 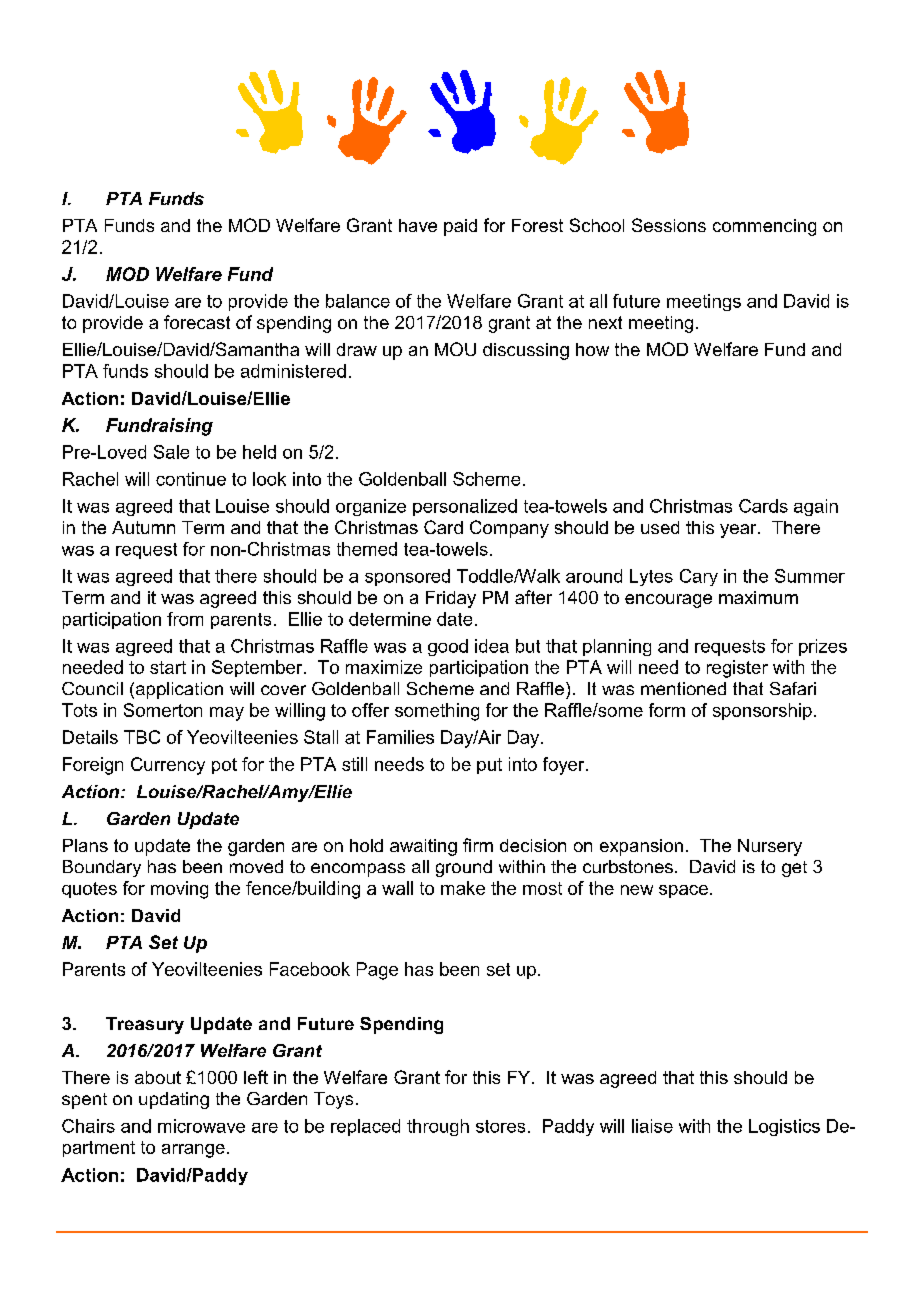 I want to click on through, so click(x=438, y=1127).
